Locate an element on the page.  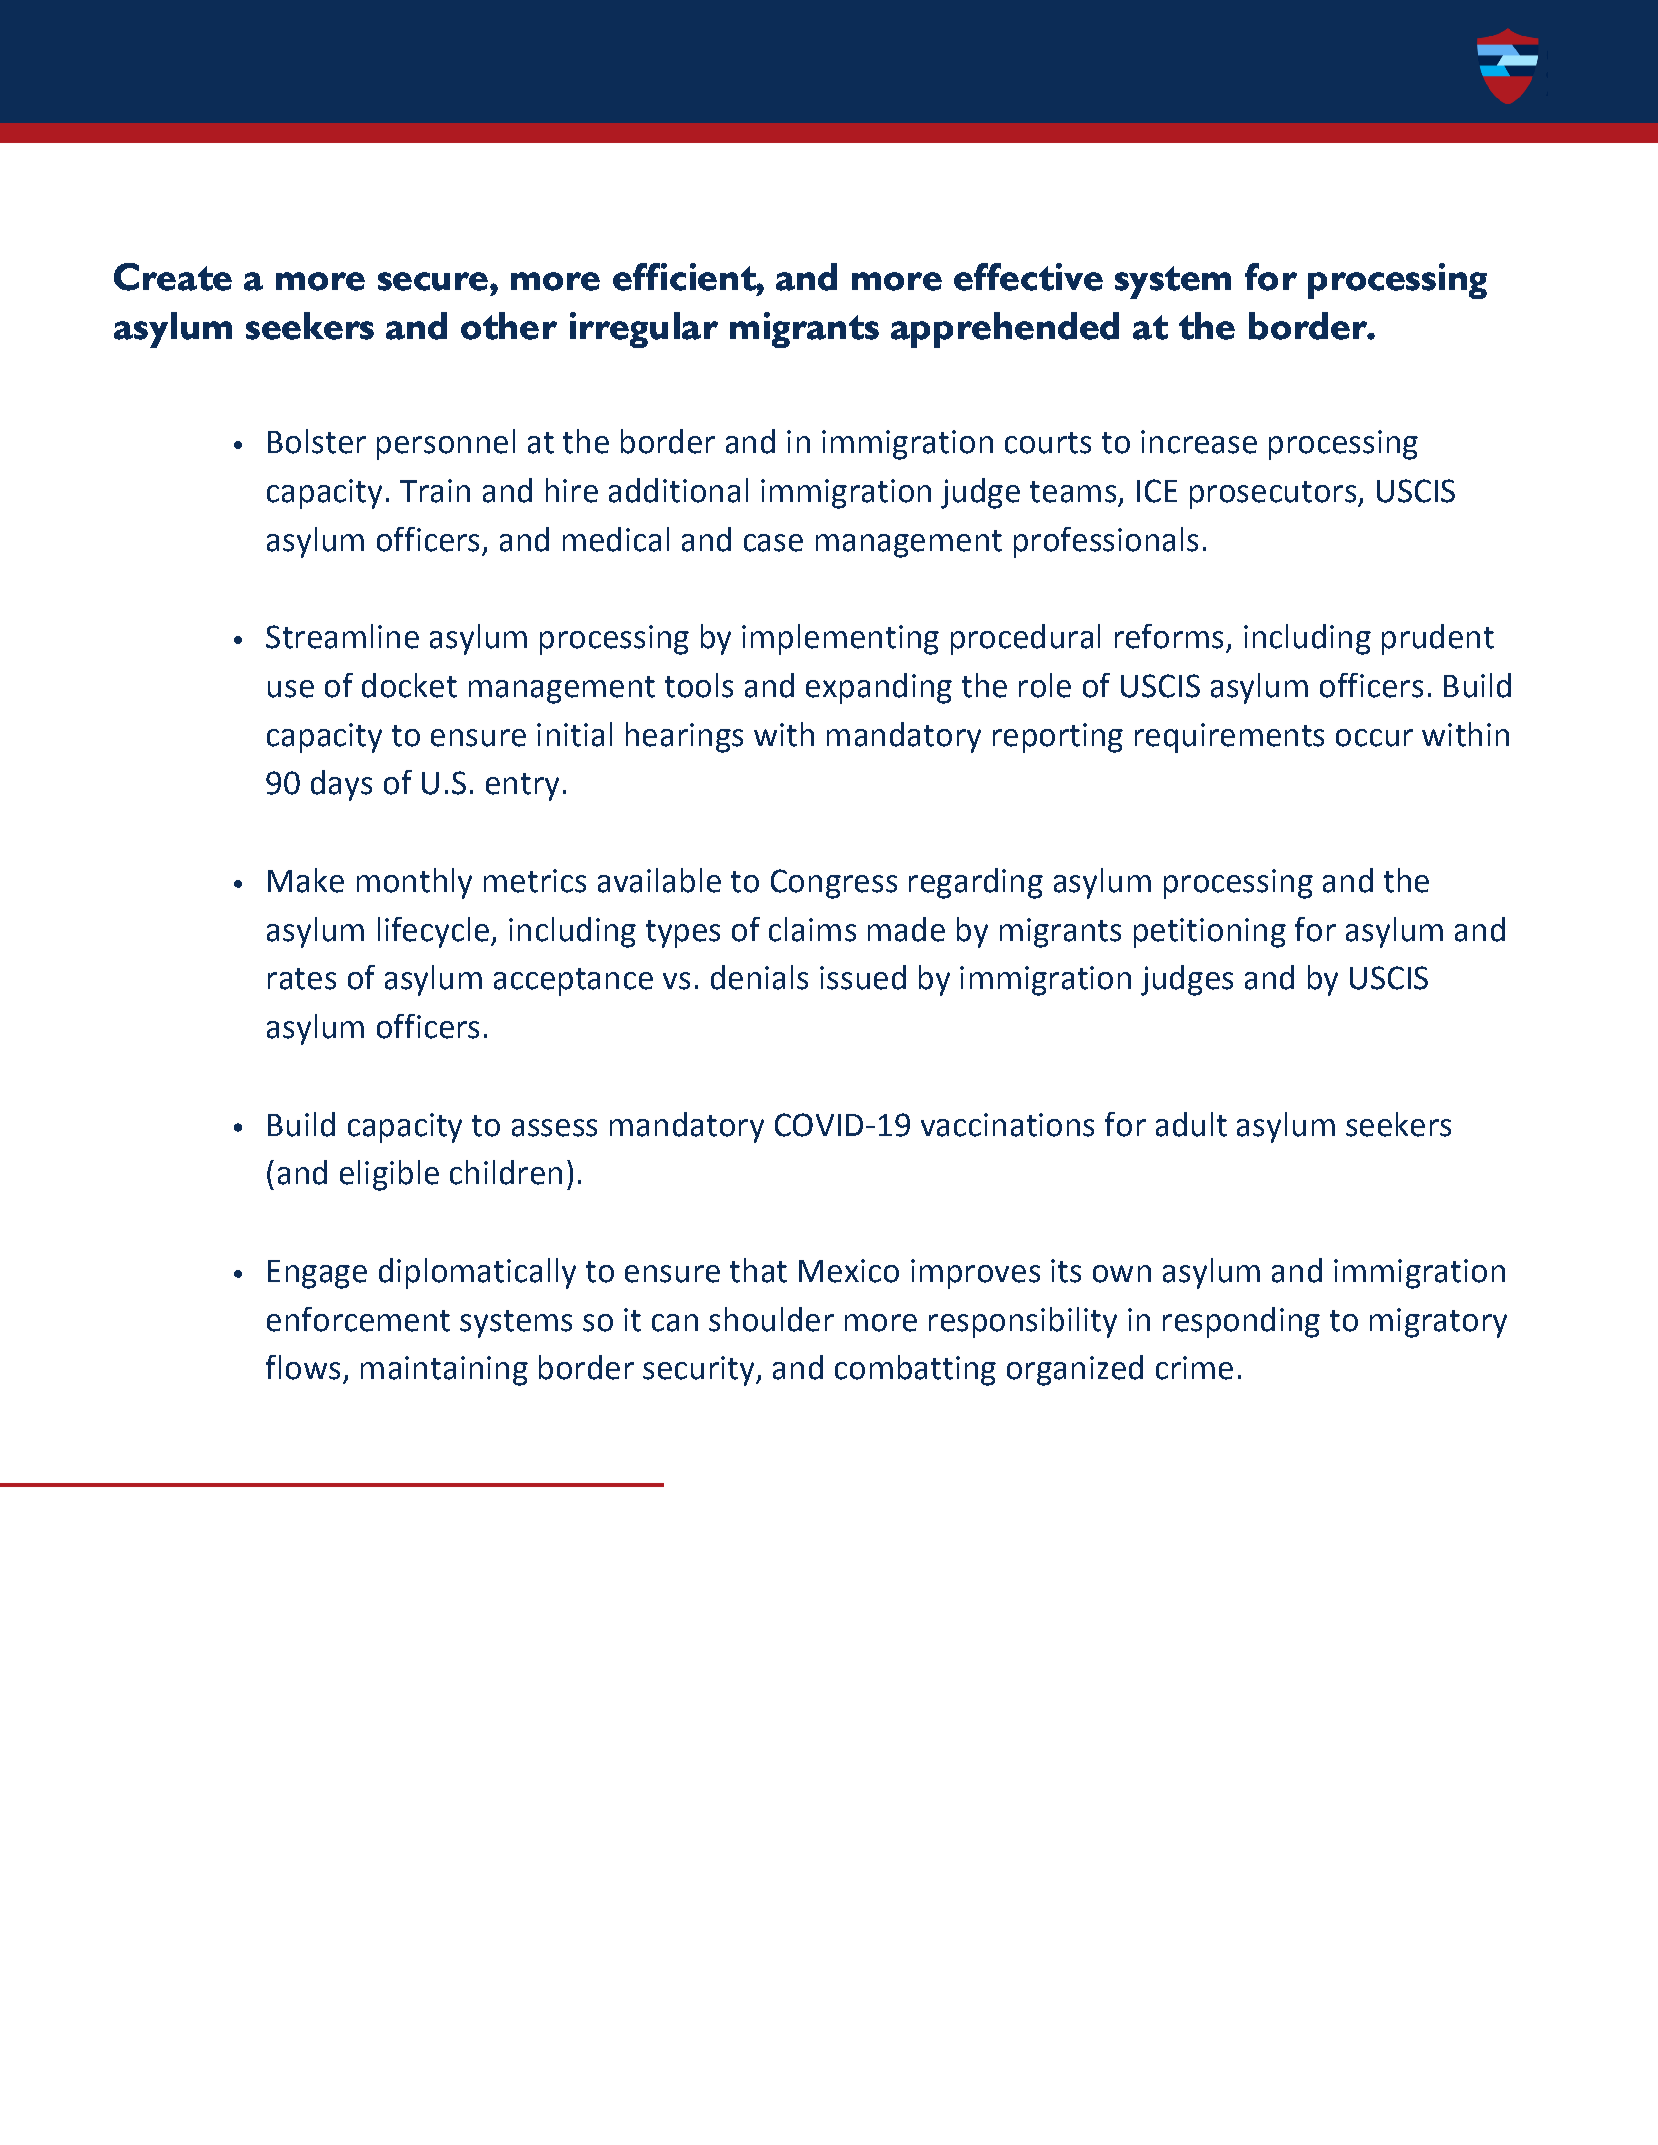
responding is located at coordinates (1241, 1322).
